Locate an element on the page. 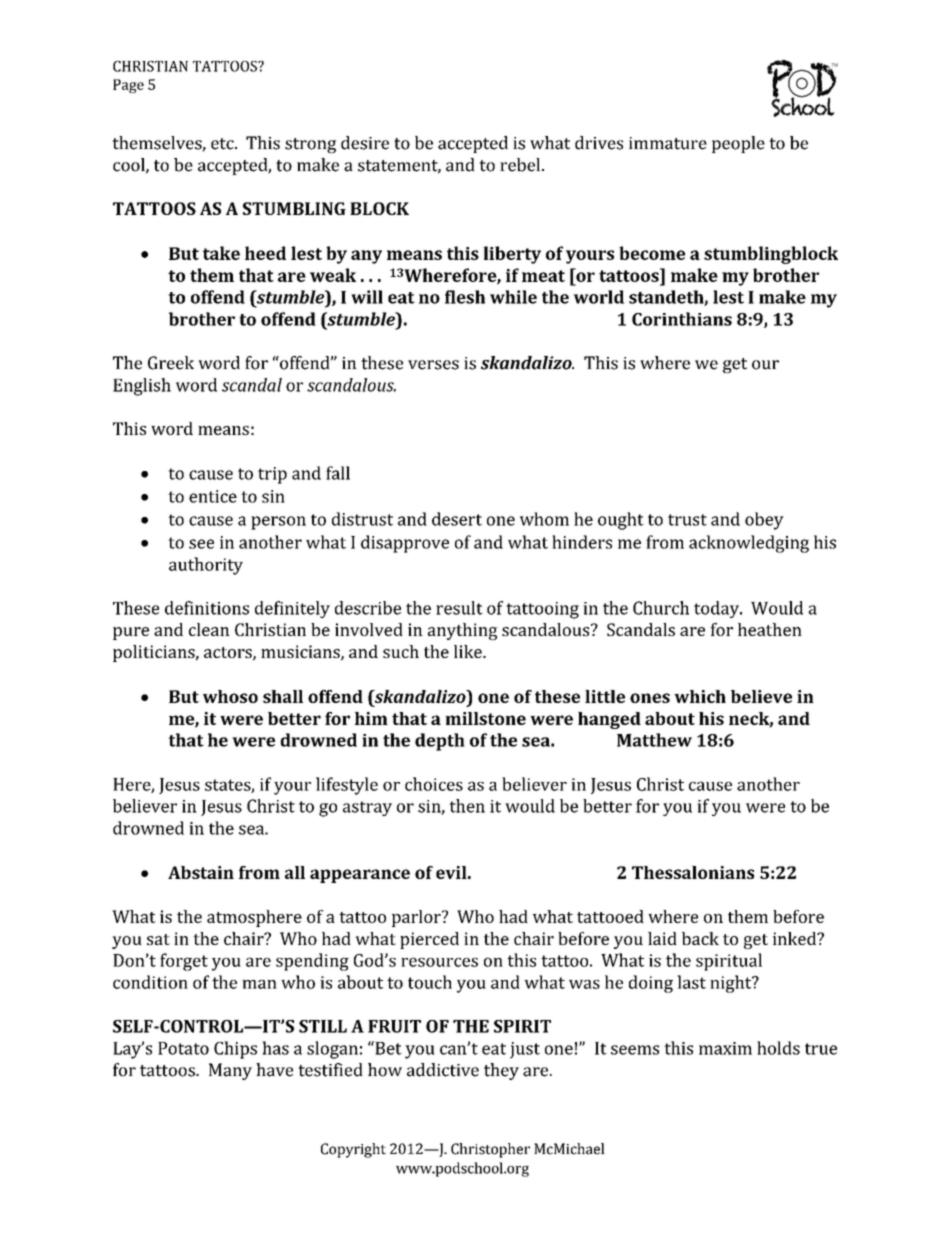  Many is located at coordinates (230, 1071).
